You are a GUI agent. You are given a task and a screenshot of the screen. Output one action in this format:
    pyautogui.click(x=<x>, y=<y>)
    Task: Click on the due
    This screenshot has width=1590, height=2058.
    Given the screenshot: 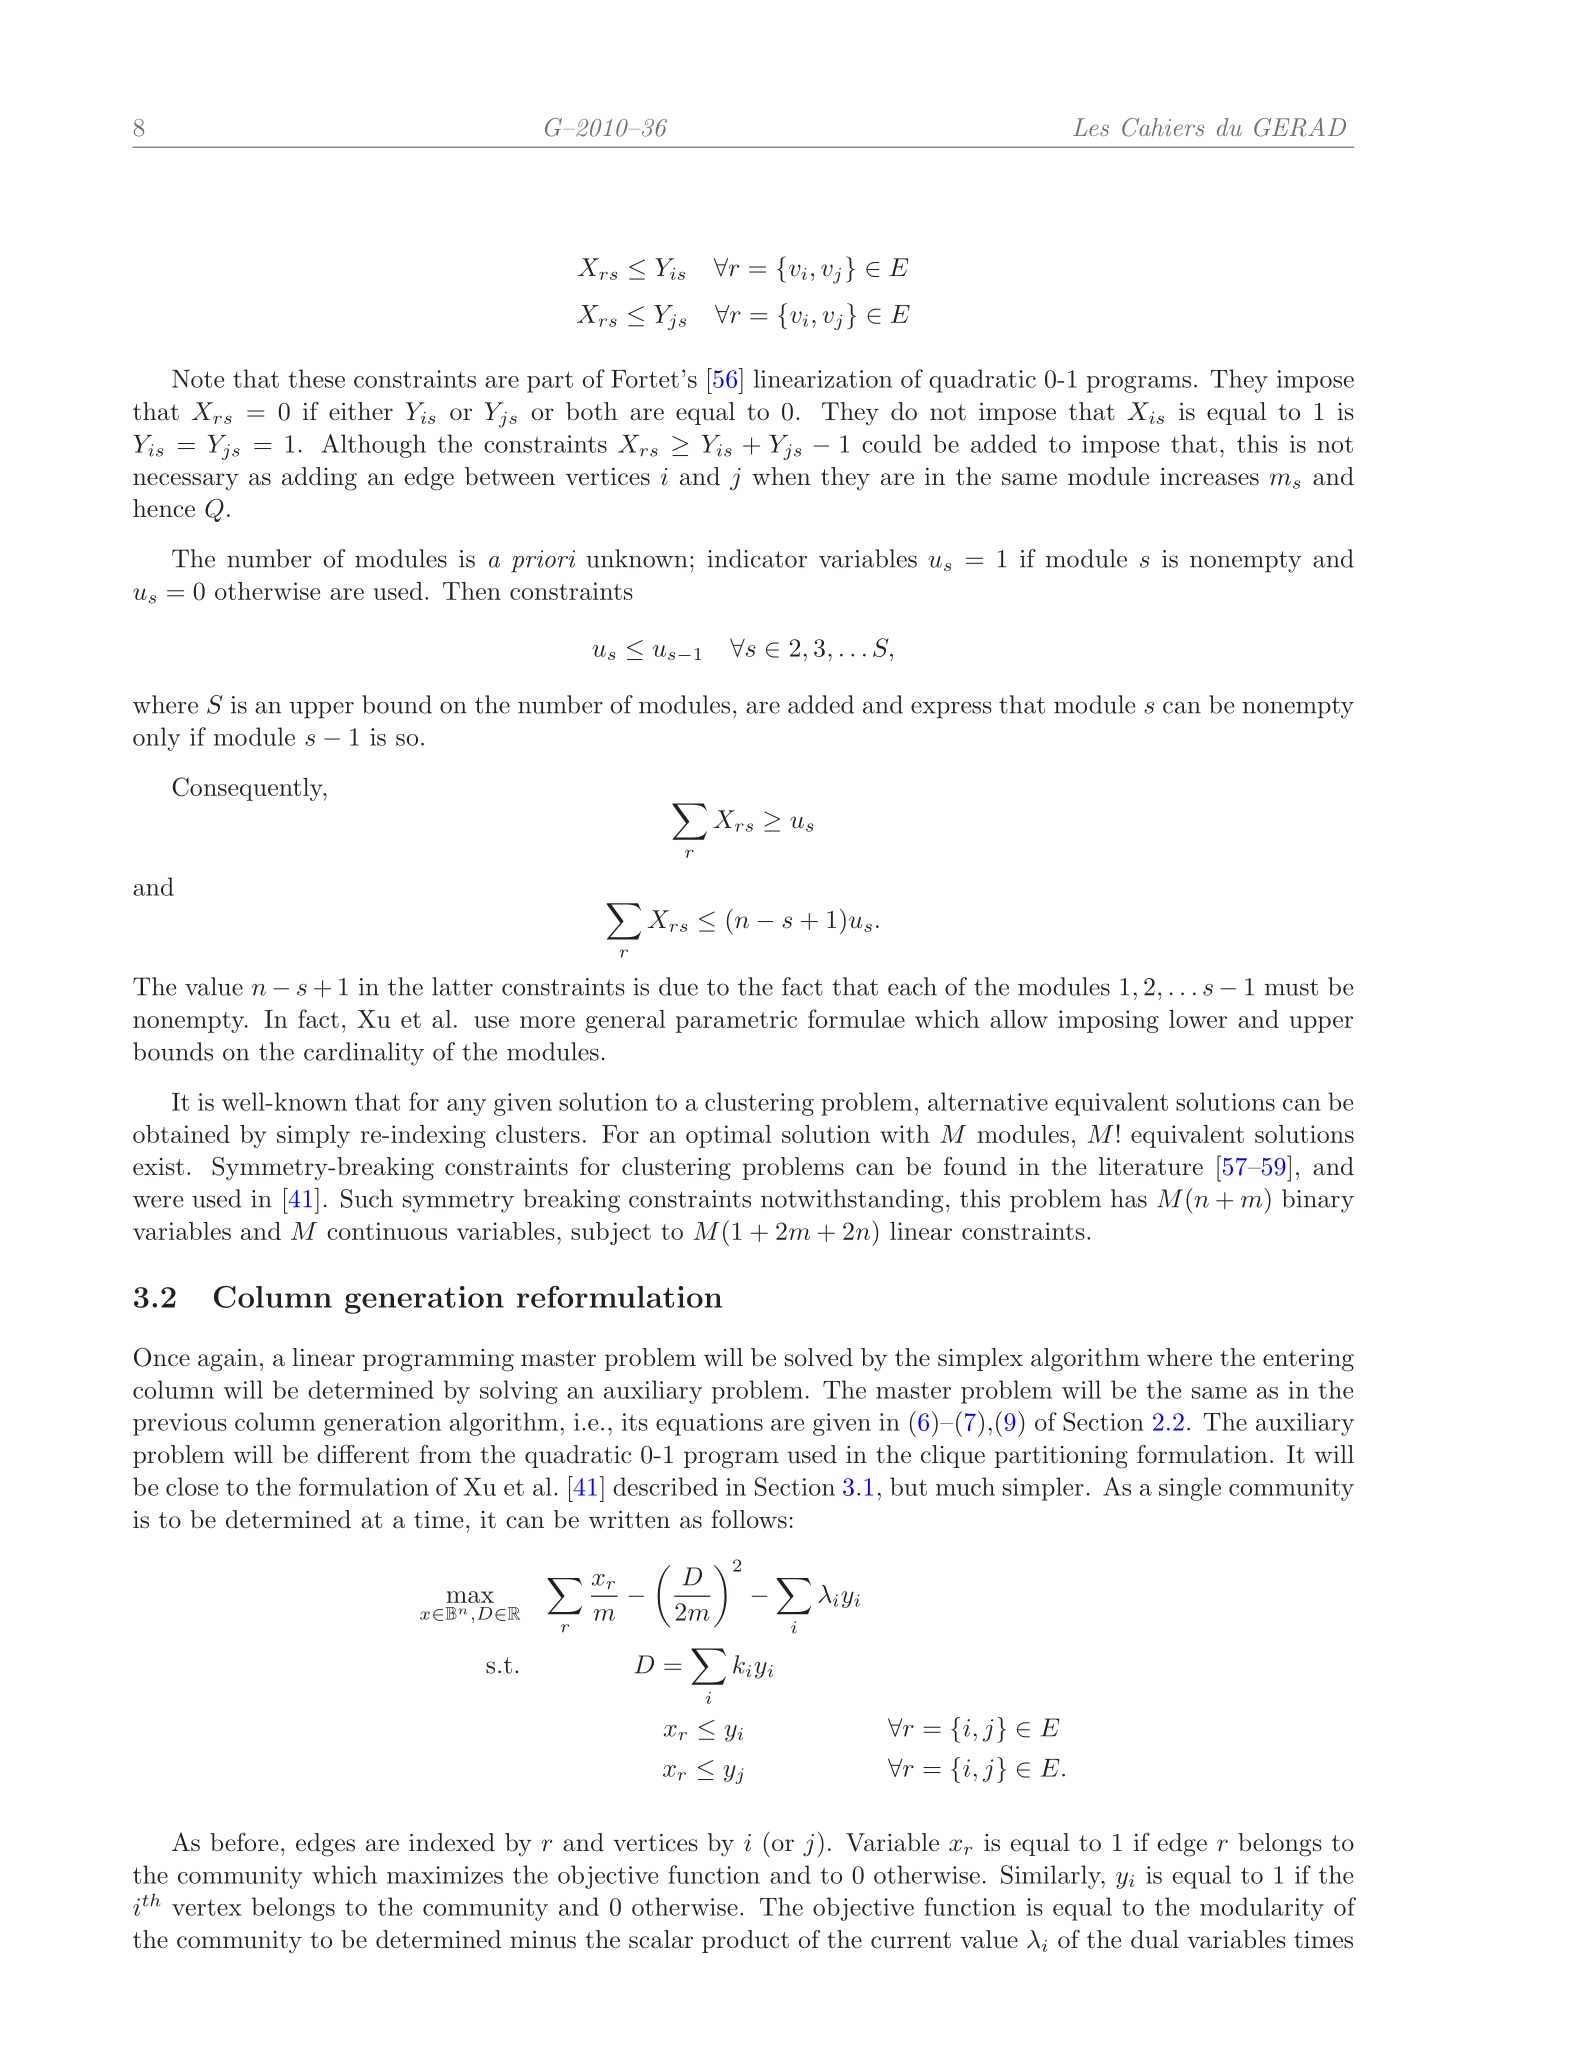 What is the action you would take?
    pyautogui.click(x=678, y=986)
